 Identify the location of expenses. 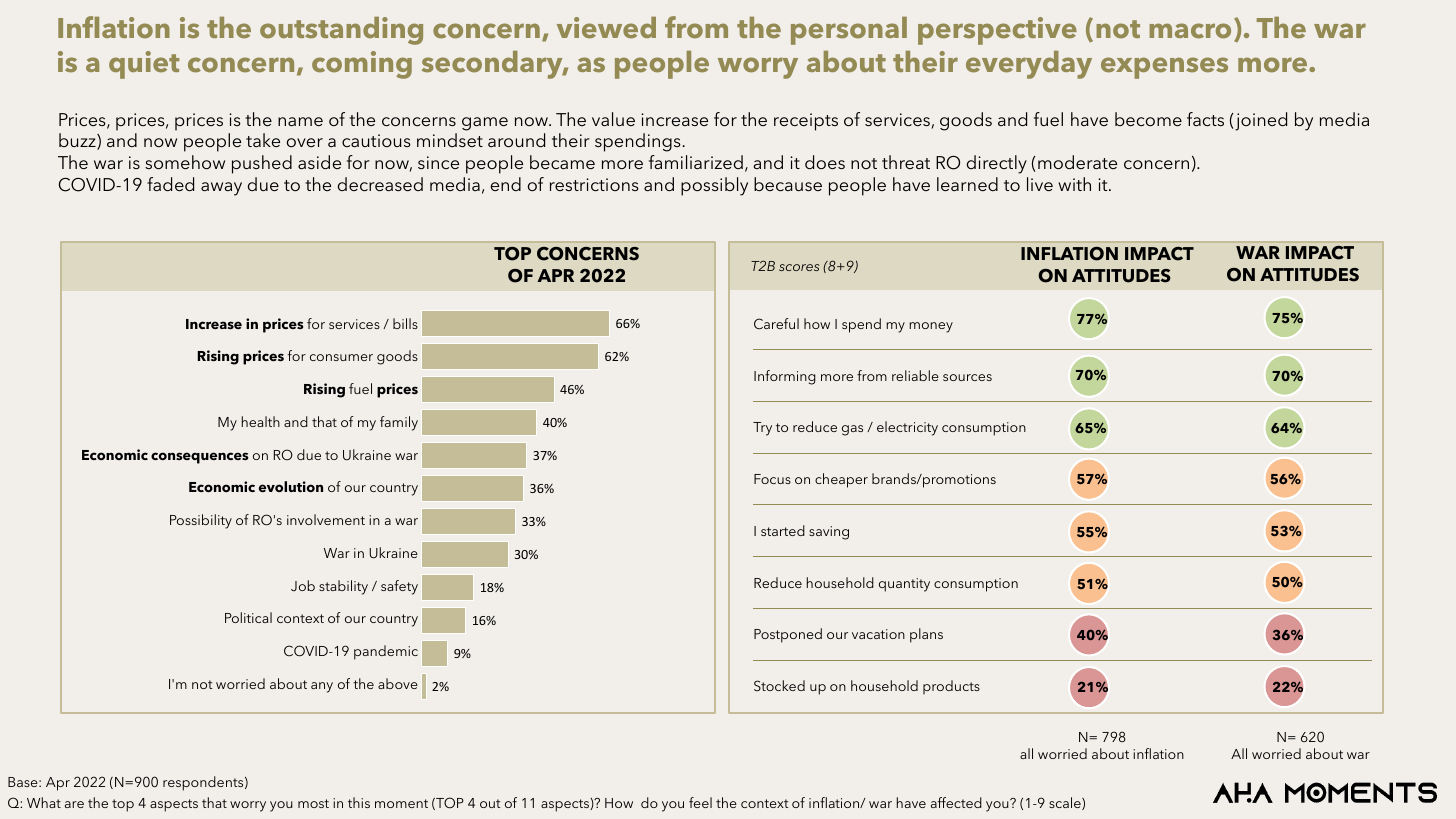
(1164, 68).
